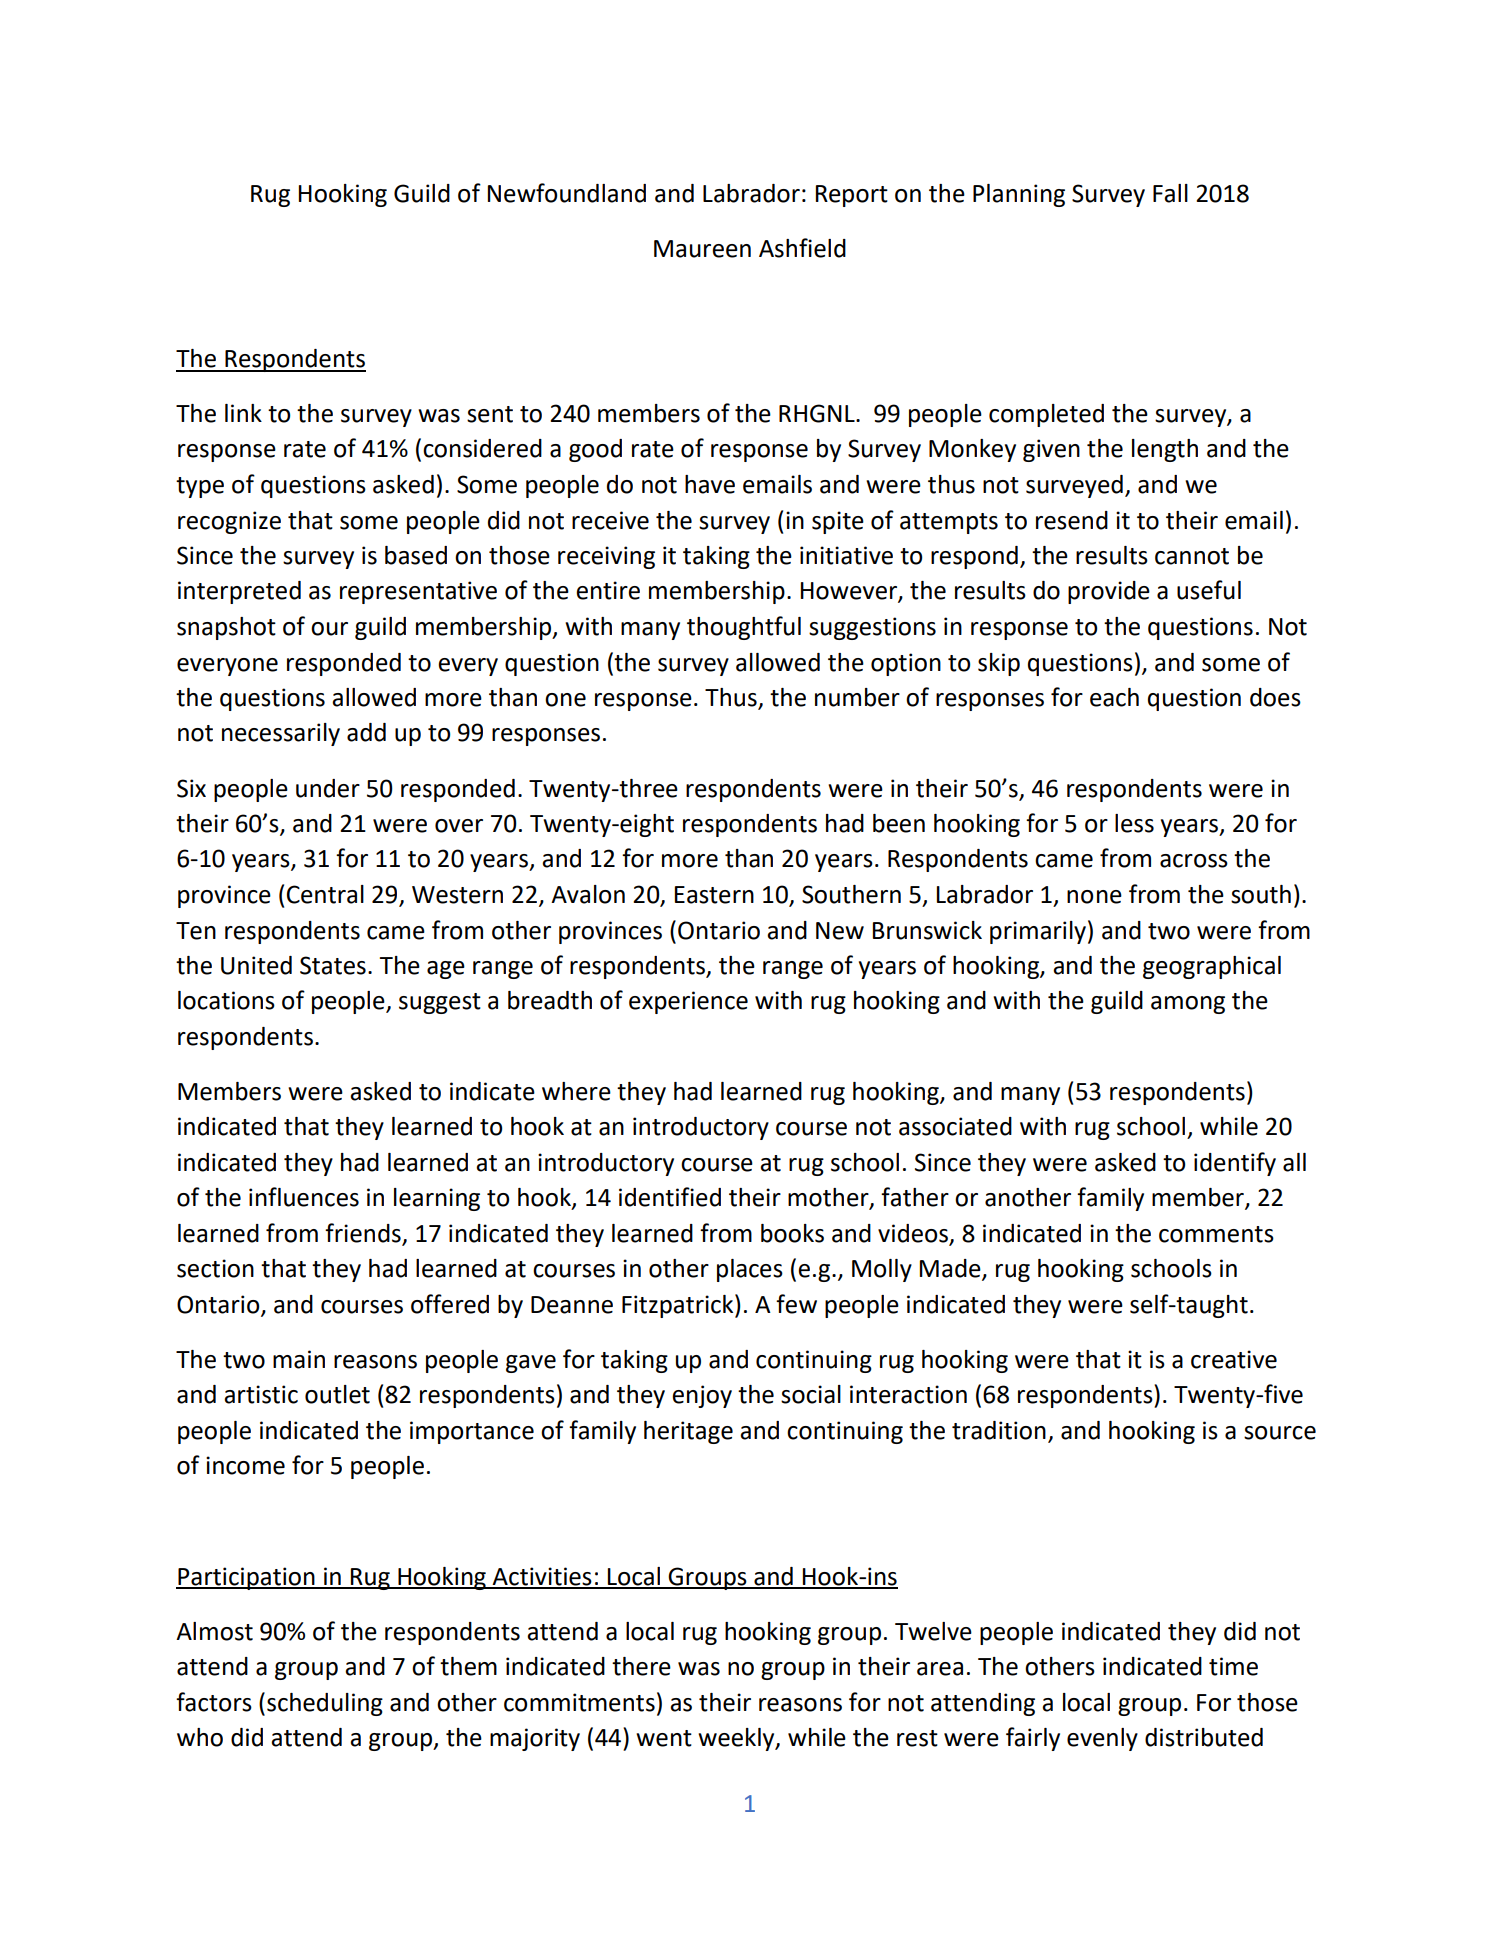 The height and width of the image is (1939, 1499). What do you see at coordinates (688, 1002) in the image?
I see `experience` at bounding box center [688, 1002].
